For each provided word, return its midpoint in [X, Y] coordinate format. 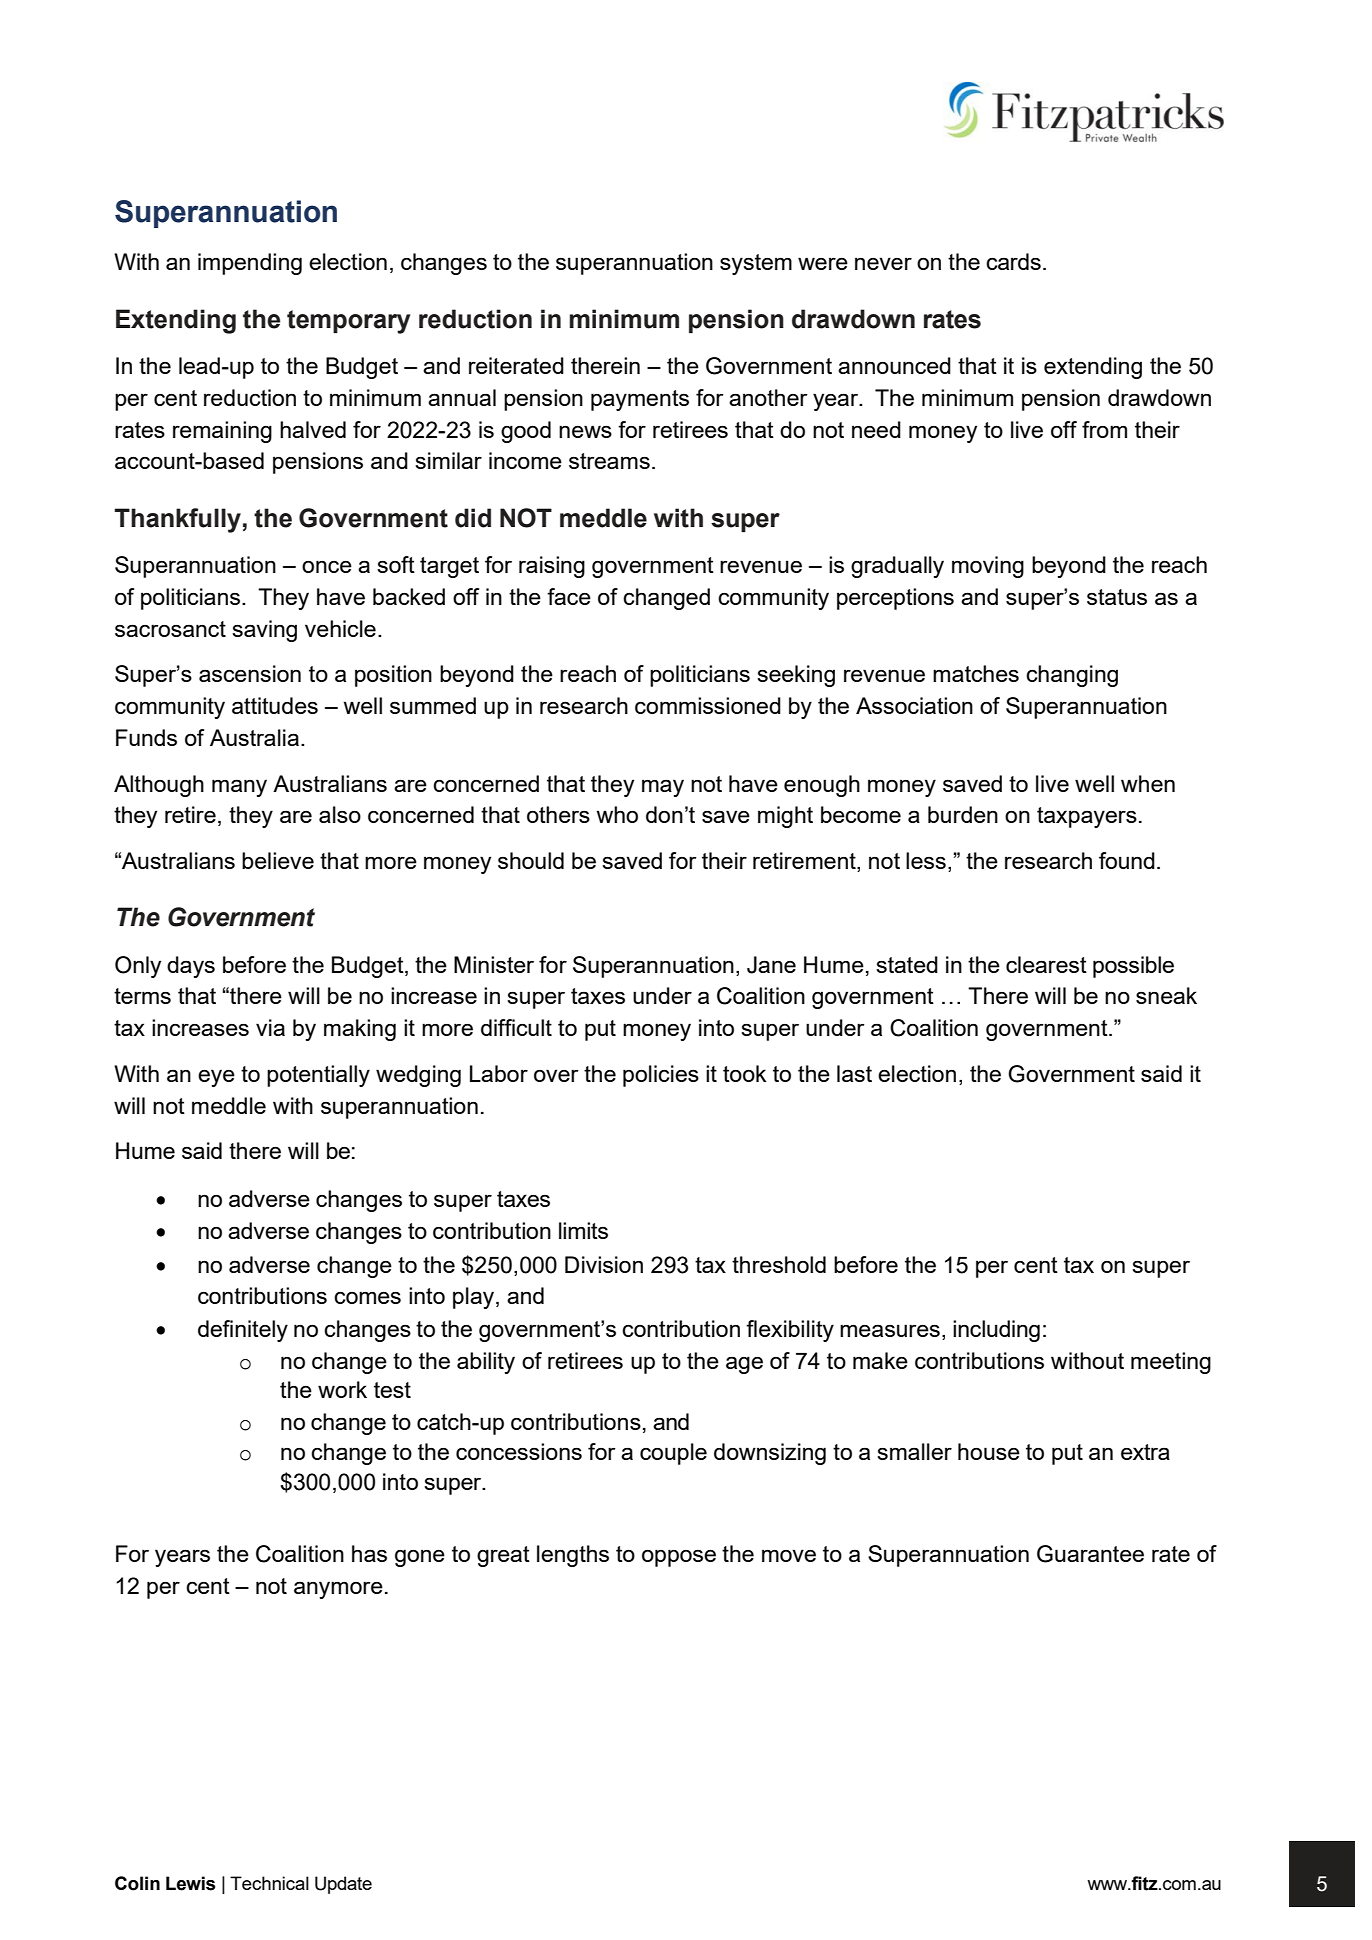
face [569, 596]
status [1117, 597]
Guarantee [1090, 1554]
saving [264, 631]
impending [250, 264]
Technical [269, 1883]
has [369, 1553]
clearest [1046, 964]
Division [604, 1264]
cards [1013, 261]
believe [278, 860]
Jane [771, 965]
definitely [243, 1331]
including [996, 1331]
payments [640, 400]
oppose [679, 1558]
